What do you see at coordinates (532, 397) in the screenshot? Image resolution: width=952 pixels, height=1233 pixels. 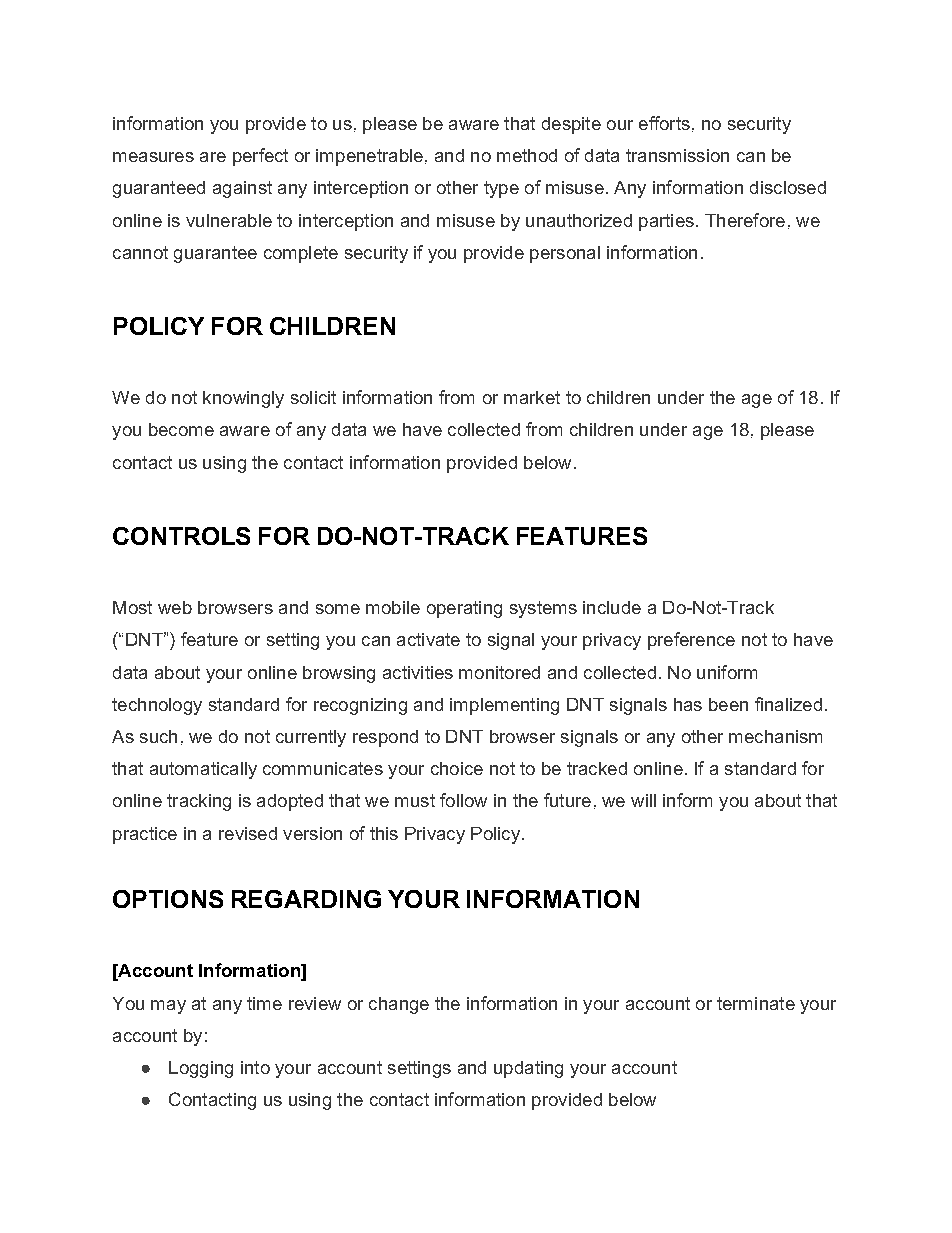 I see `market` at bounding box center [532, 397].
